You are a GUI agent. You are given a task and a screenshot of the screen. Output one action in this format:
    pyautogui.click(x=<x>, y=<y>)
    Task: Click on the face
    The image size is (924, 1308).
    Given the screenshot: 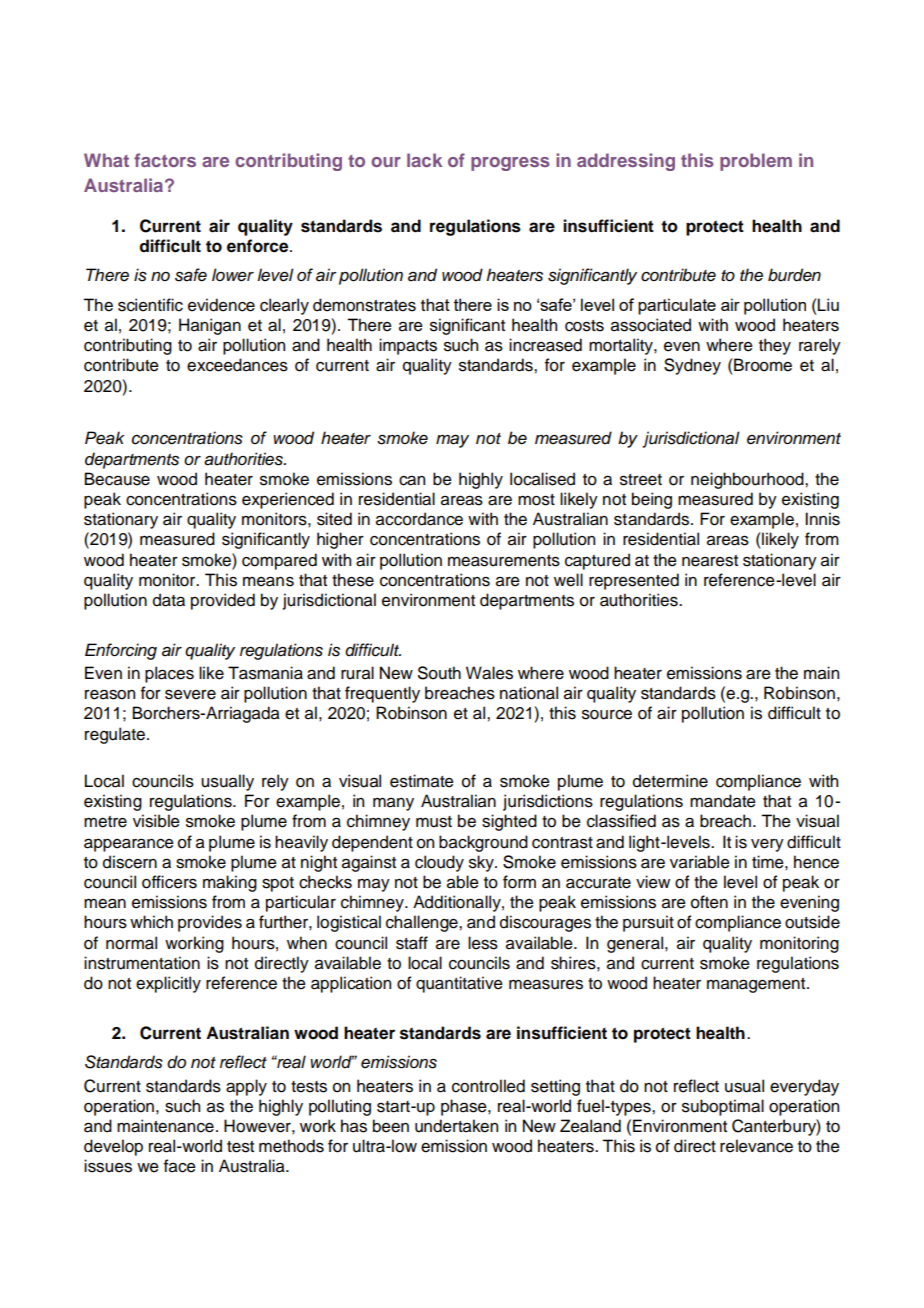 What is the action you would take?
    pyautogui.click(x=180, y=1166)
